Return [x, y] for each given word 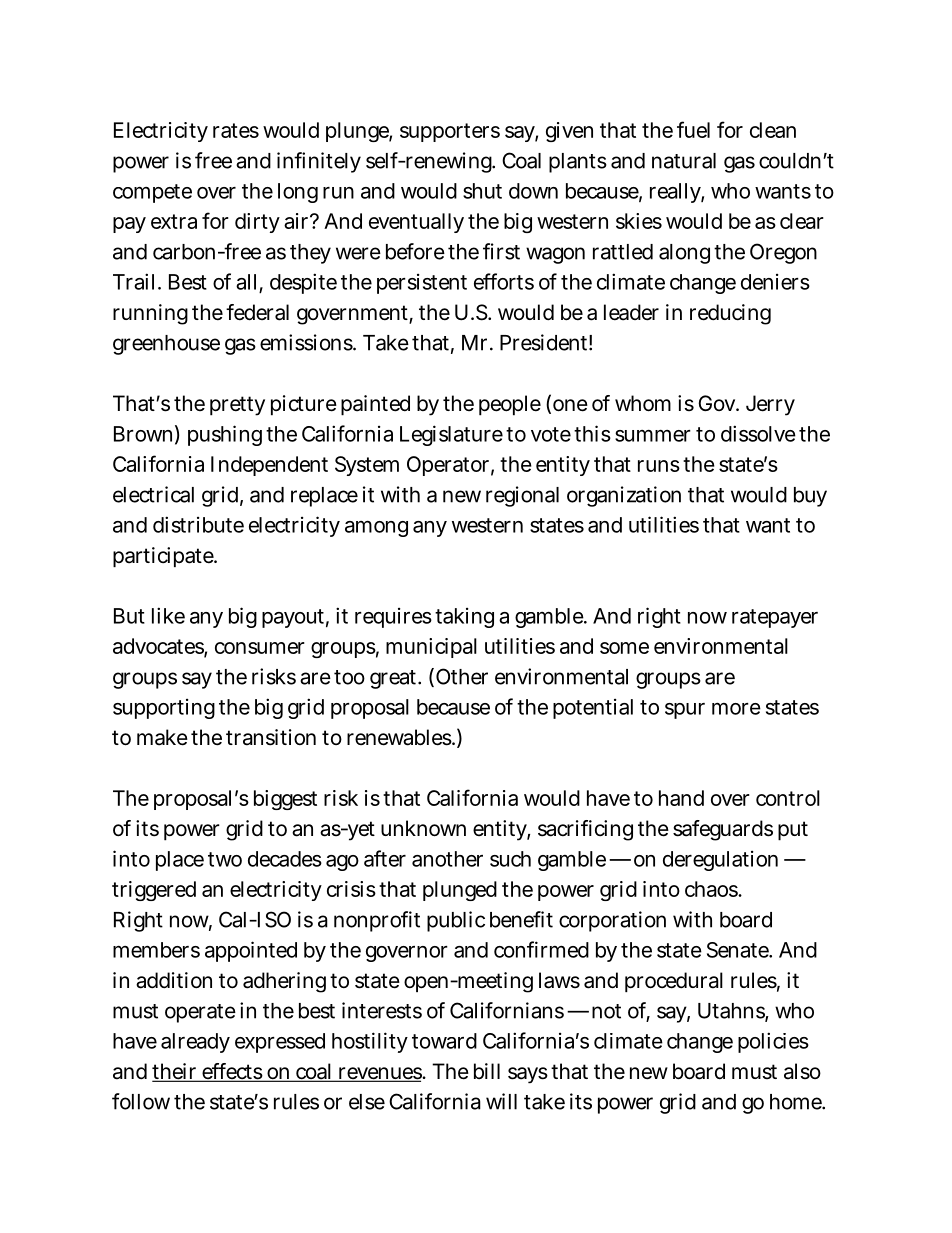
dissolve [758, 433]
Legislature [451, 435]
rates [236, 130]
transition [271, 737]
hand [681, 798]
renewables [400, 737]
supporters [450, 132]
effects [232, 1072]
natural [684, 161]
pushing [225, 435]
